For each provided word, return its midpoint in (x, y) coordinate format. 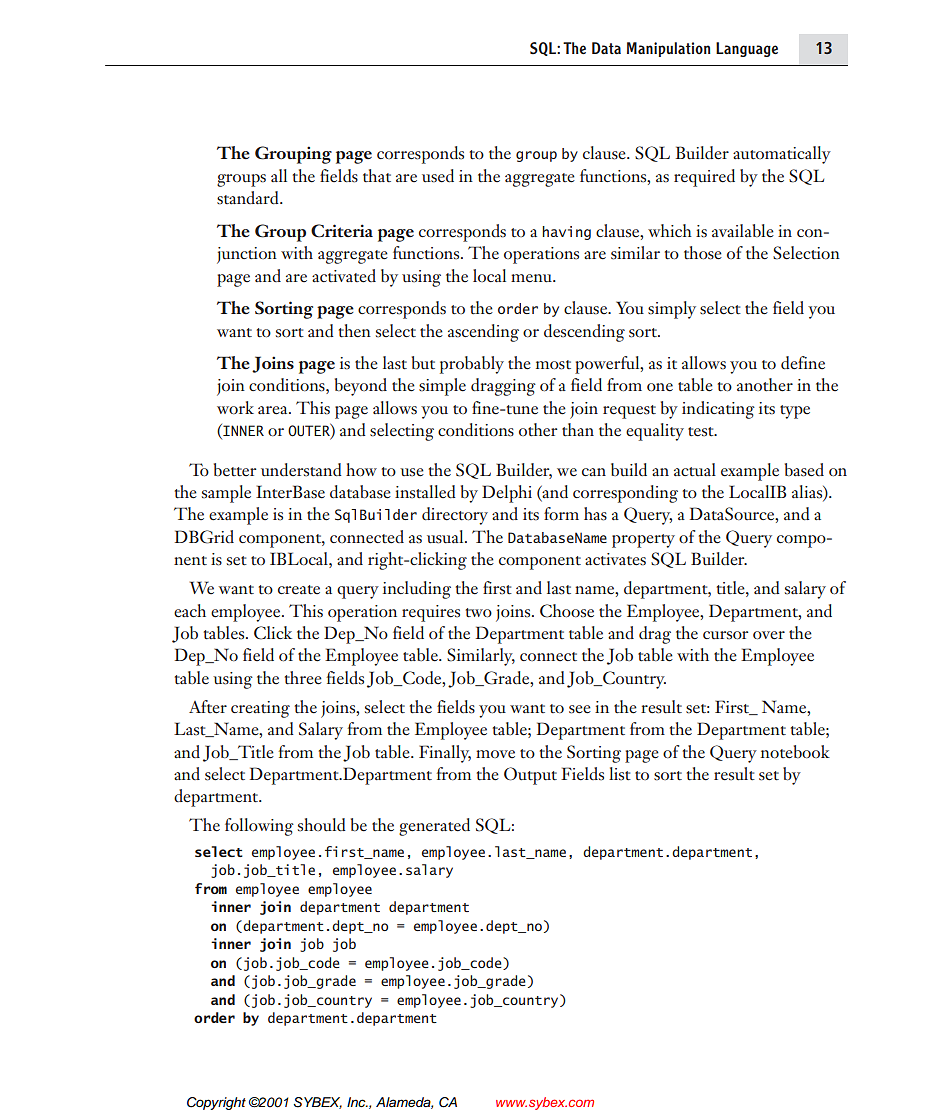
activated (344, 276)
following (259, 827)
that (377, 175)
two (478, 613)
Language (747, 49)
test (702, 432)
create (299, 590)
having (566, 233)
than (578, 429)
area (274, 410)
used (438, 176)
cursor (725, 635)
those (703, 253)
